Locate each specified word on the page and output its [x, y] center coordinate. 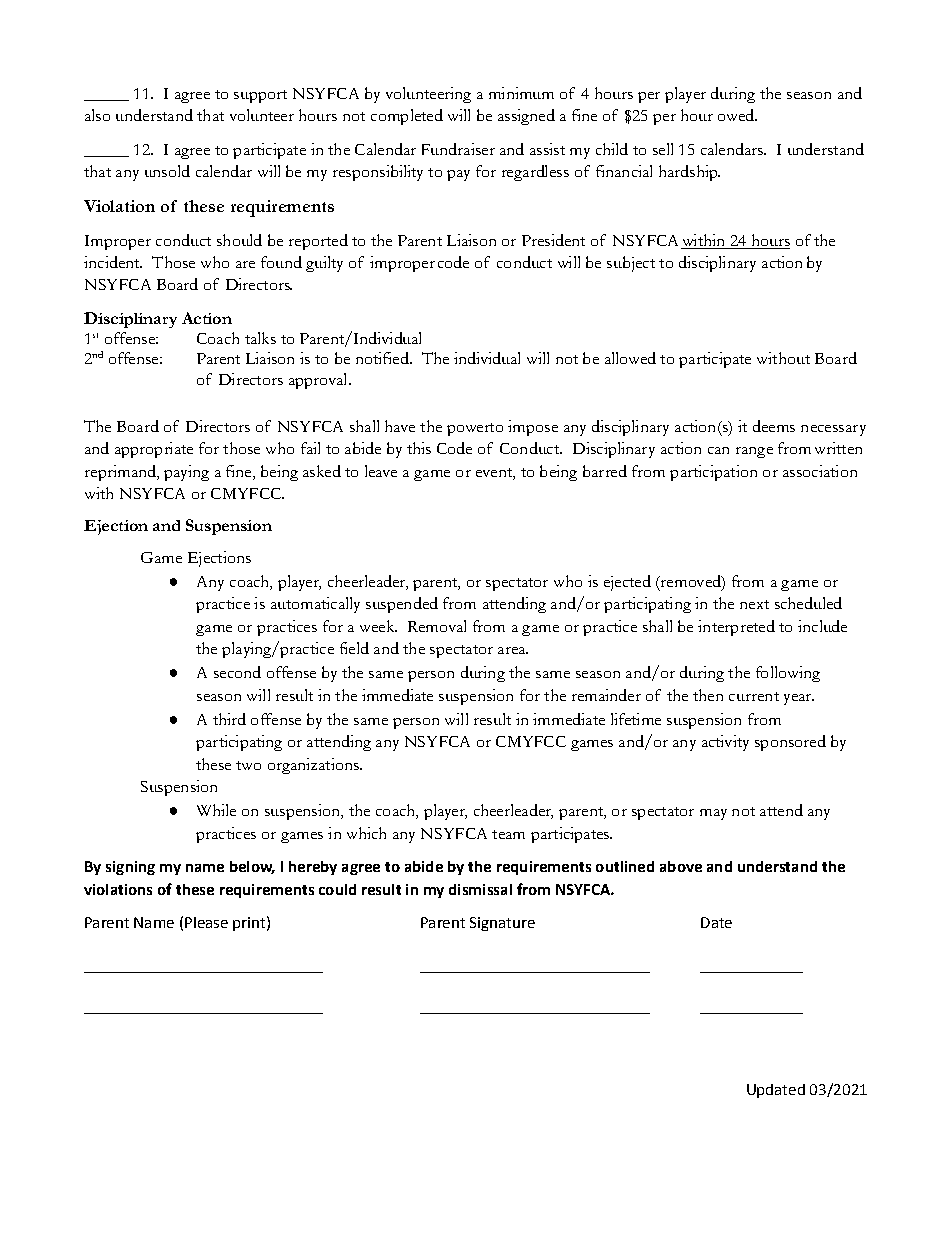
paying [186, 473]
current [754, 696]
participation [713, 473]
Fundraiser [458, 149]
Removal [437, 626]
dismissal [480, 889]
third [229, 719]
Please [206, 922]
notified [383, 358]
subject [631, 264]
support [260, 96]
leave [381, 471]
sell [663, 149]
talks [260, 338]
